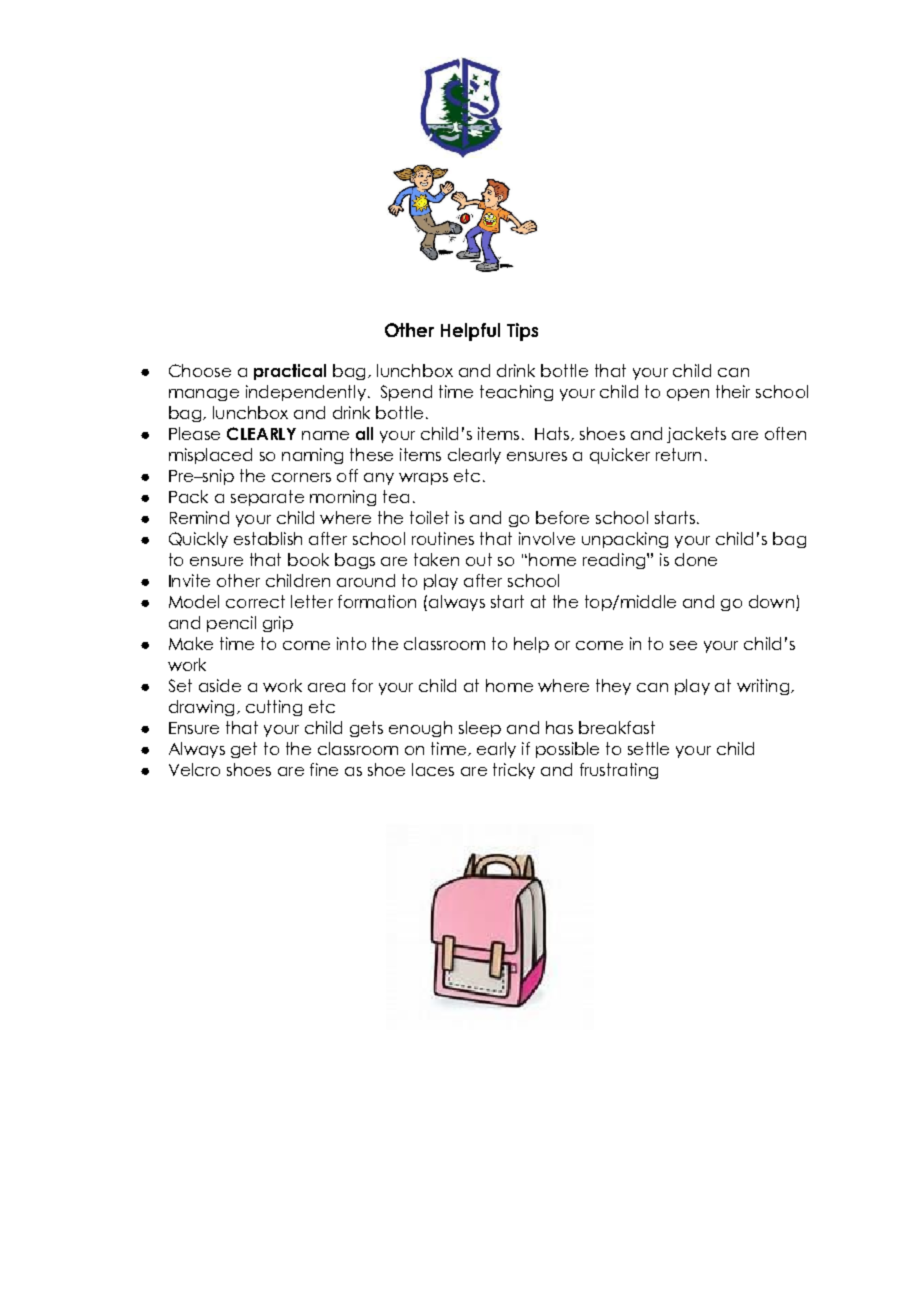 This image has width=924, height=1308. Describe the element at coordinates (324, 769) in the image. I see `fine` at that location.
